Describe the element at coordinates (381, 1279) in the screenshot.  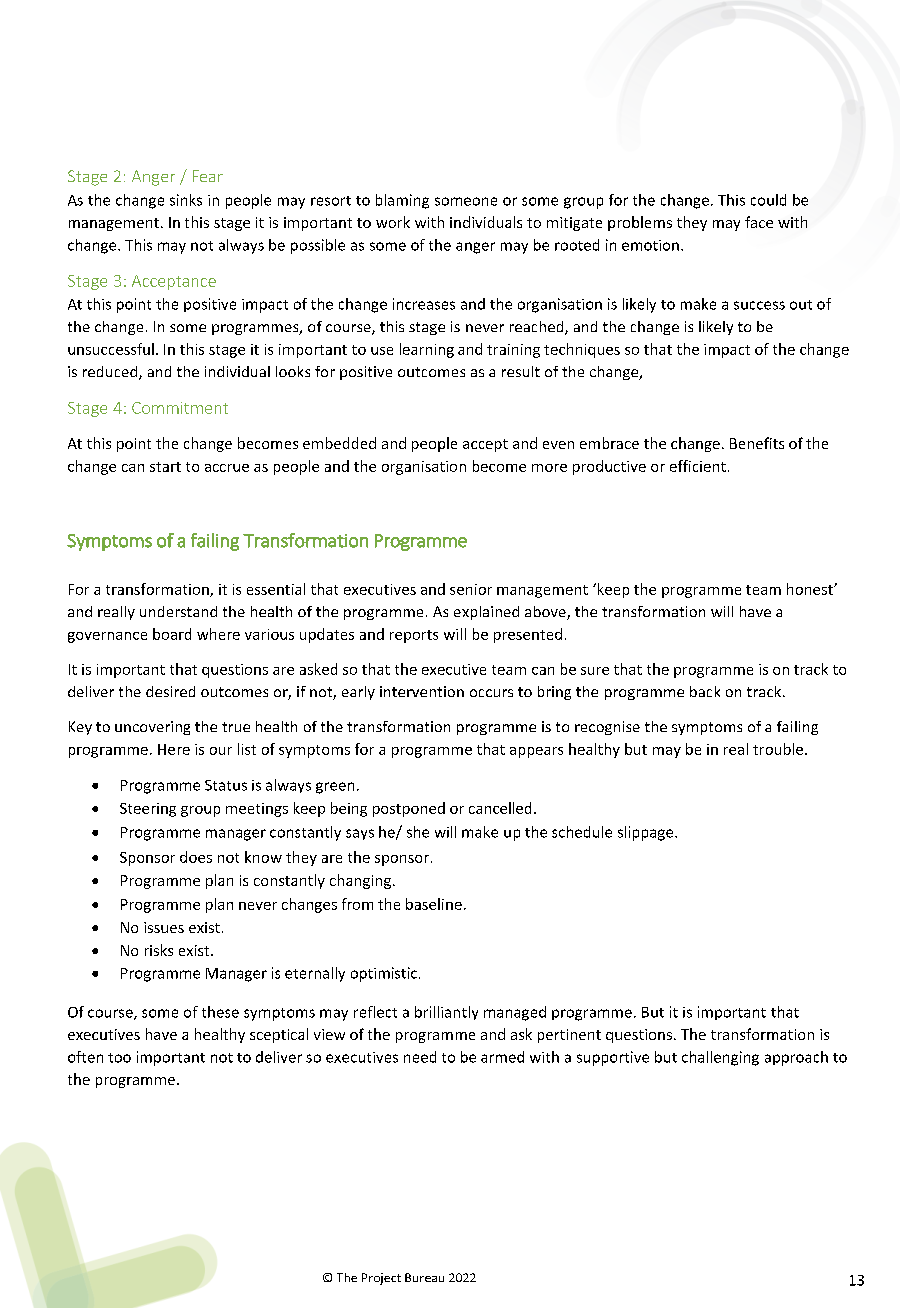
I see `Project` at that location.
